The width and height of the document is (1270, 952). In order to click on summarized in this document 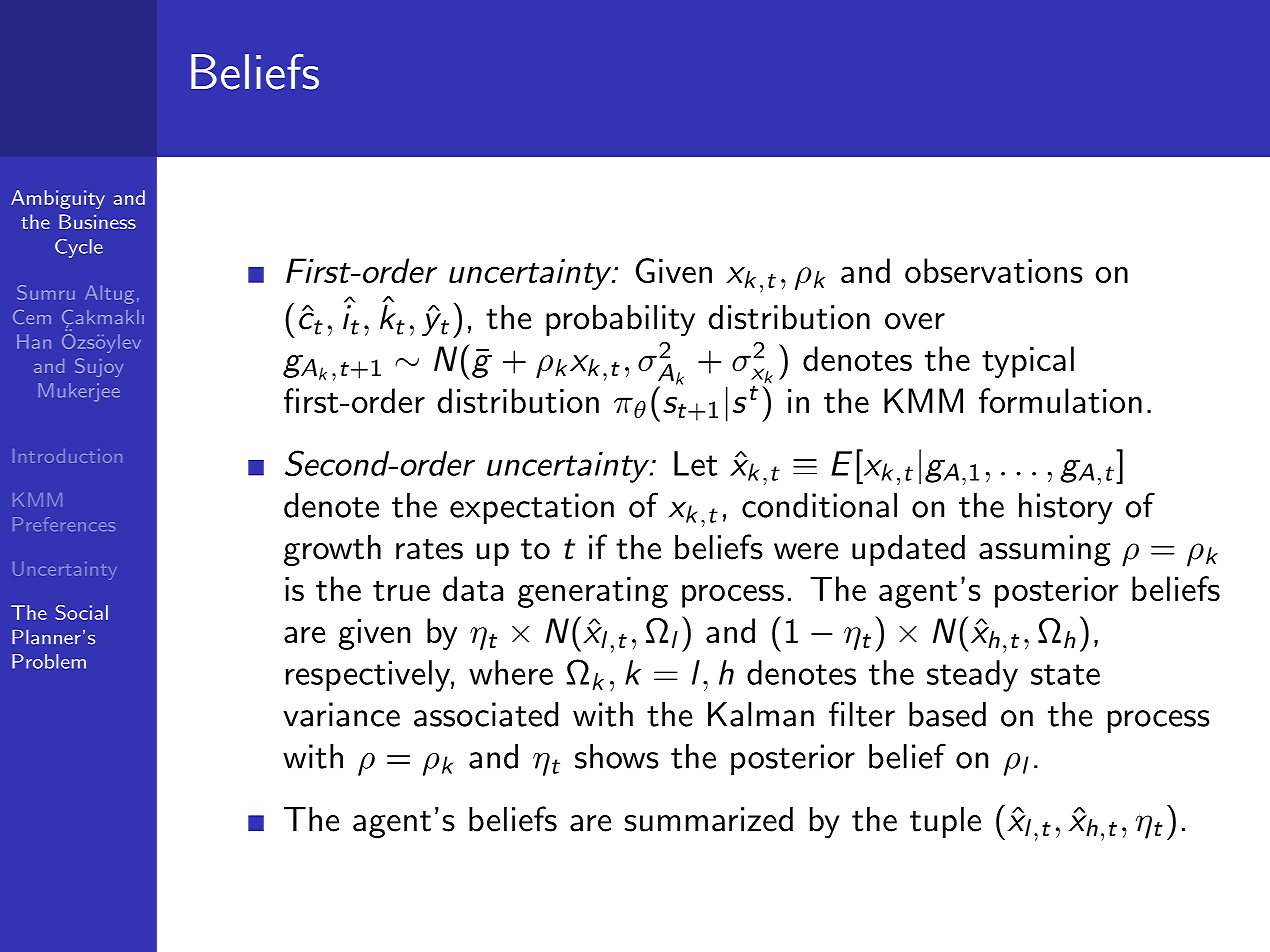, I will do `click(708, 819)`.
